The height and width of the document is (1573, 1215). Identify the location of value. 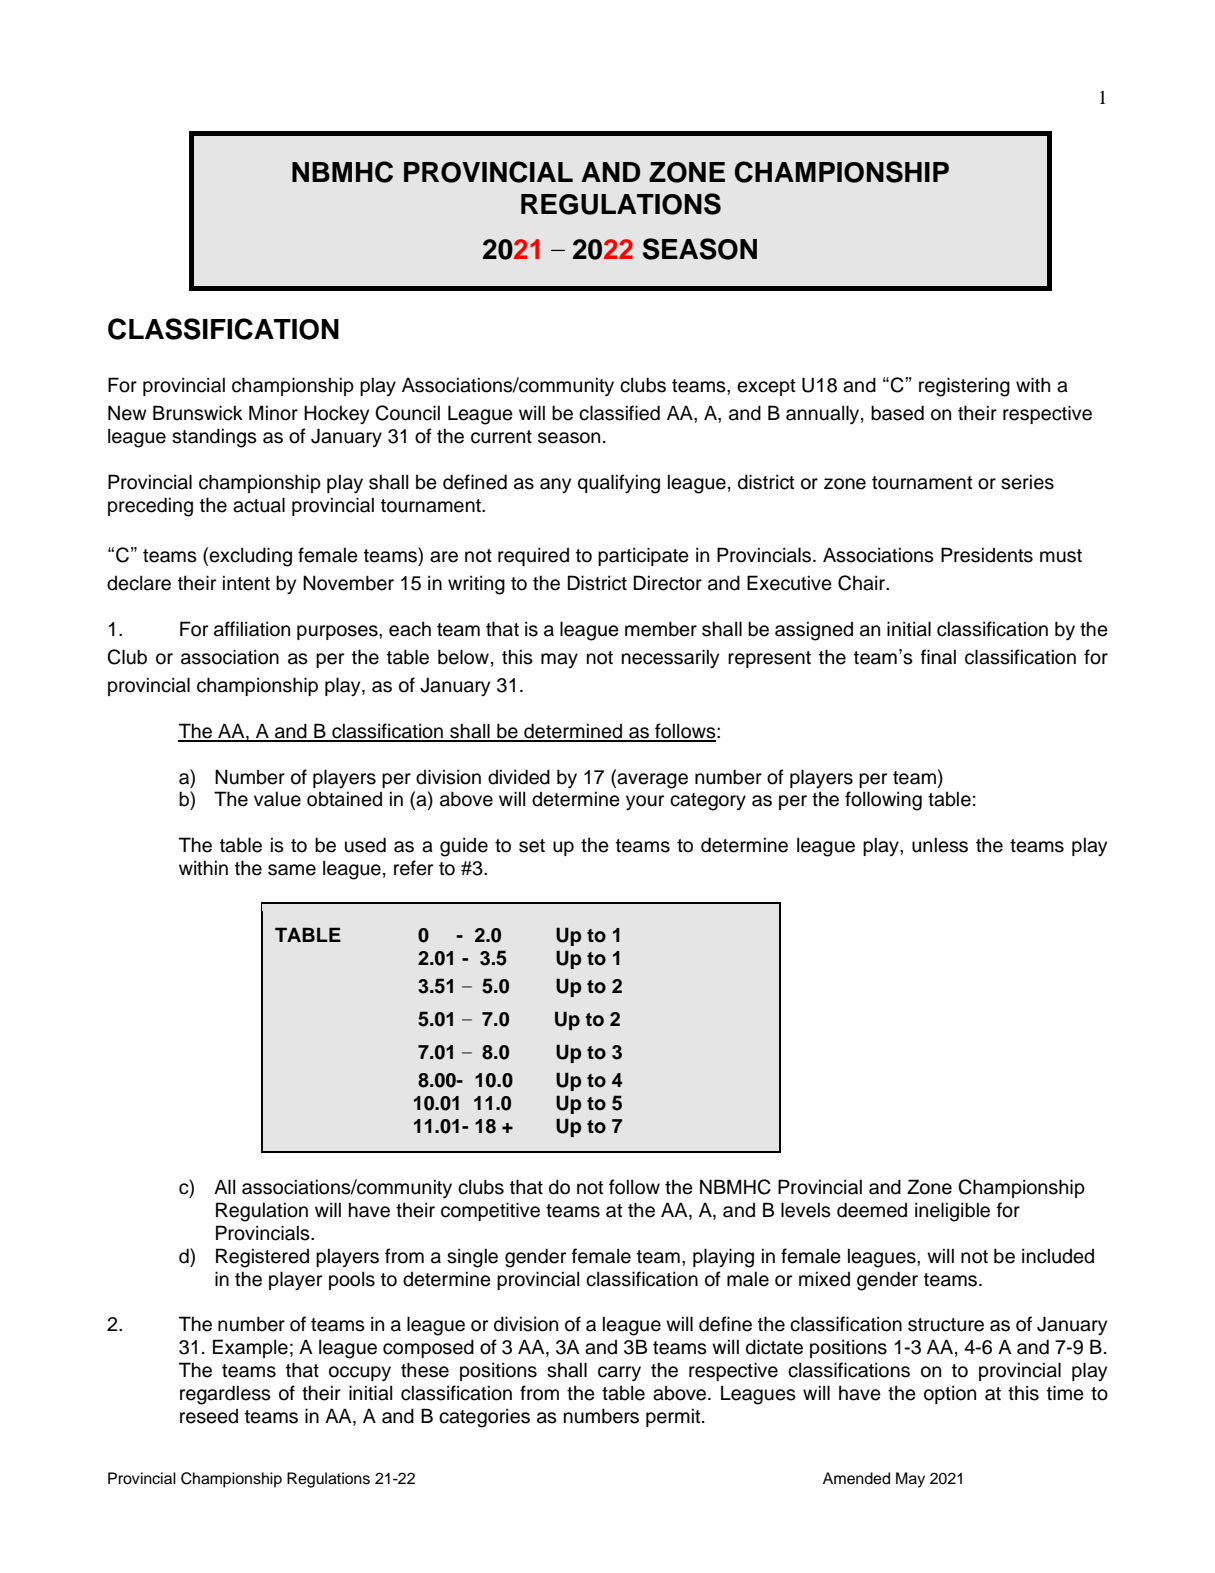
(277, 799).
